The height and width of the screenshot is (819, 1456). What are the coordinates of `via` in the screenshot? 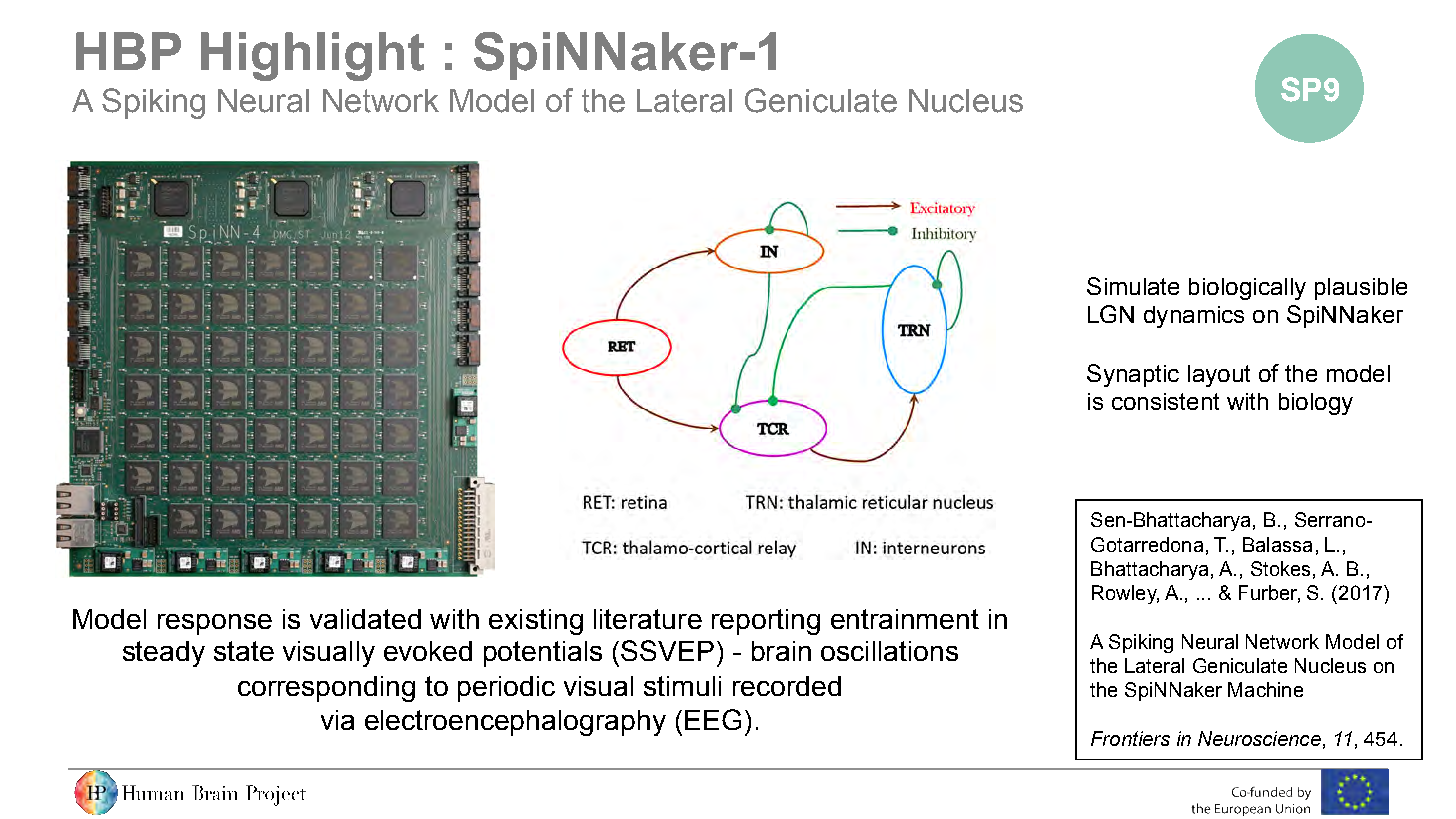 It's located at (337, 720).
